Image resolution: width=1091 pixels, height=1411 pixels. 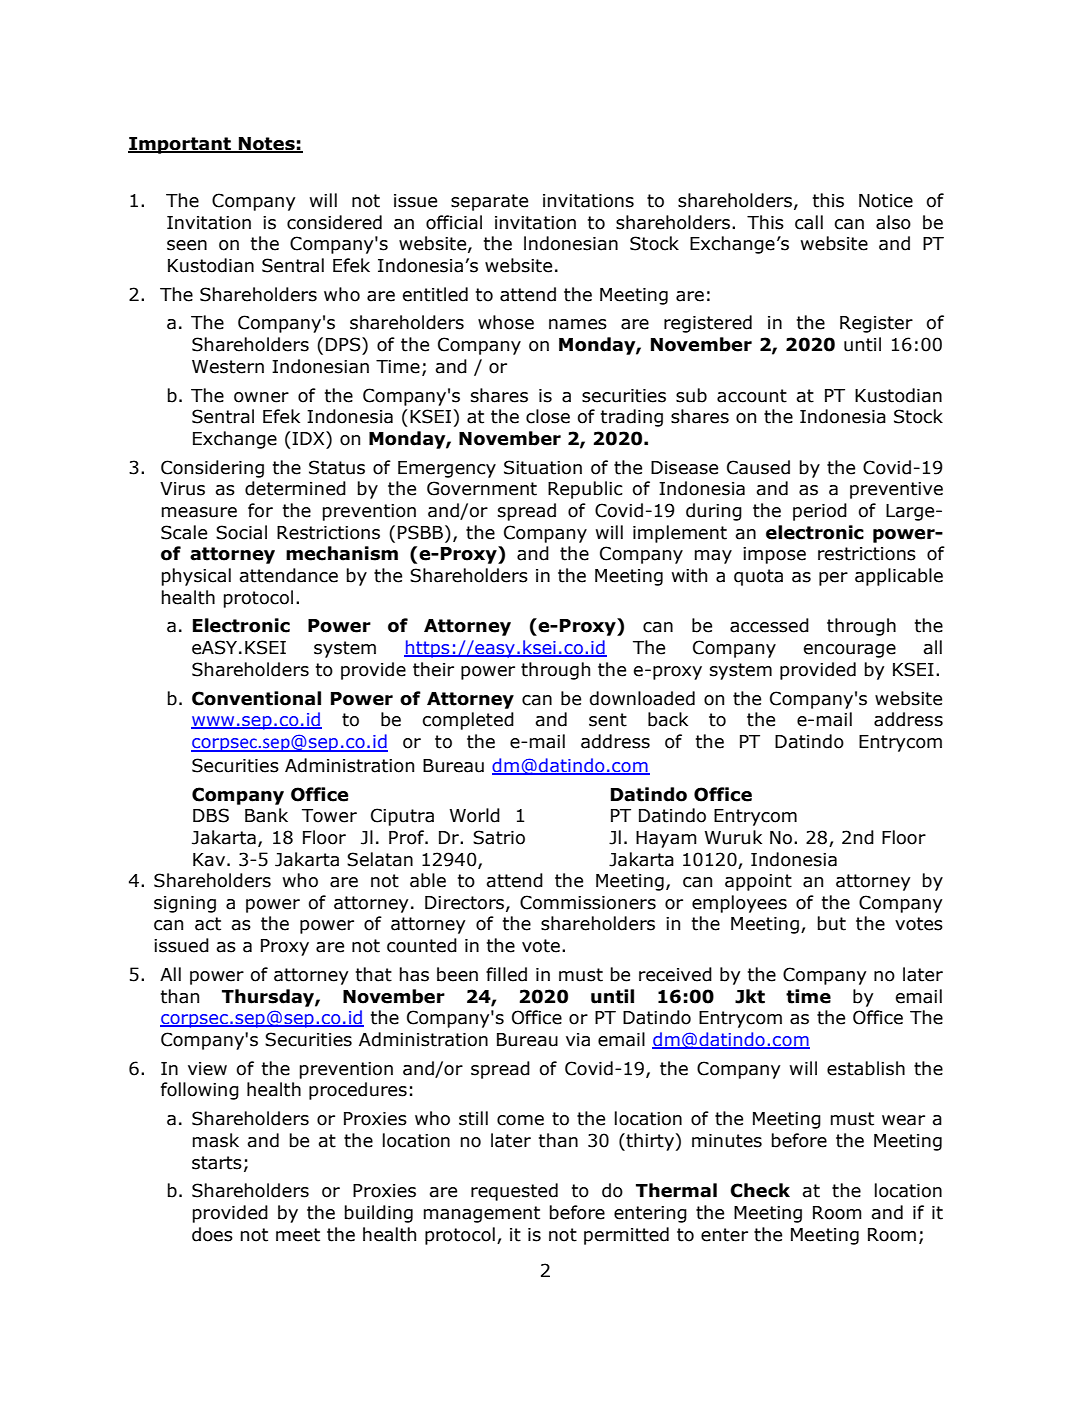 What do you see at coordinates (760, 1190) in the page?
I see `Check` at bounding box center [760, 1190].
